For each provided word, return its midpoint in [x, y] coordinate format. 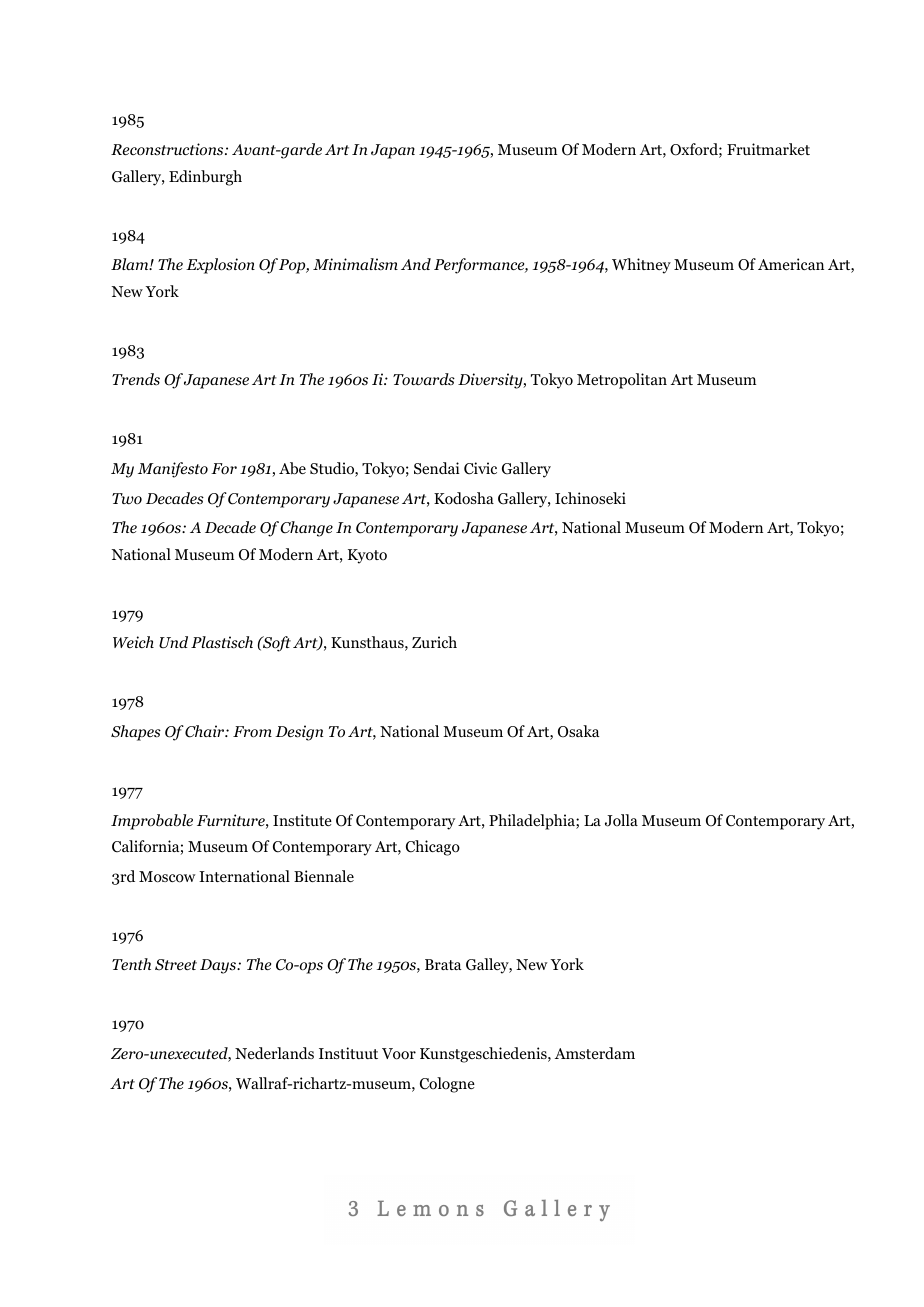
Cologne [447, 1085]
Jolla [621, 820]
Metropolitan [622, 381]
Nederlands [274, 1053]
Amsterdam [595, 1053]
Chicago [433, 848]
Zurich [434, 642]
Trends [136, 379]
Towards [424, 379]
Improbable [152, 822]
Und [173, 642]
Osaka [579, 731]
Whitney [641, 266]
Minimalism [355, 264]
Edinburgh [205, 178]
